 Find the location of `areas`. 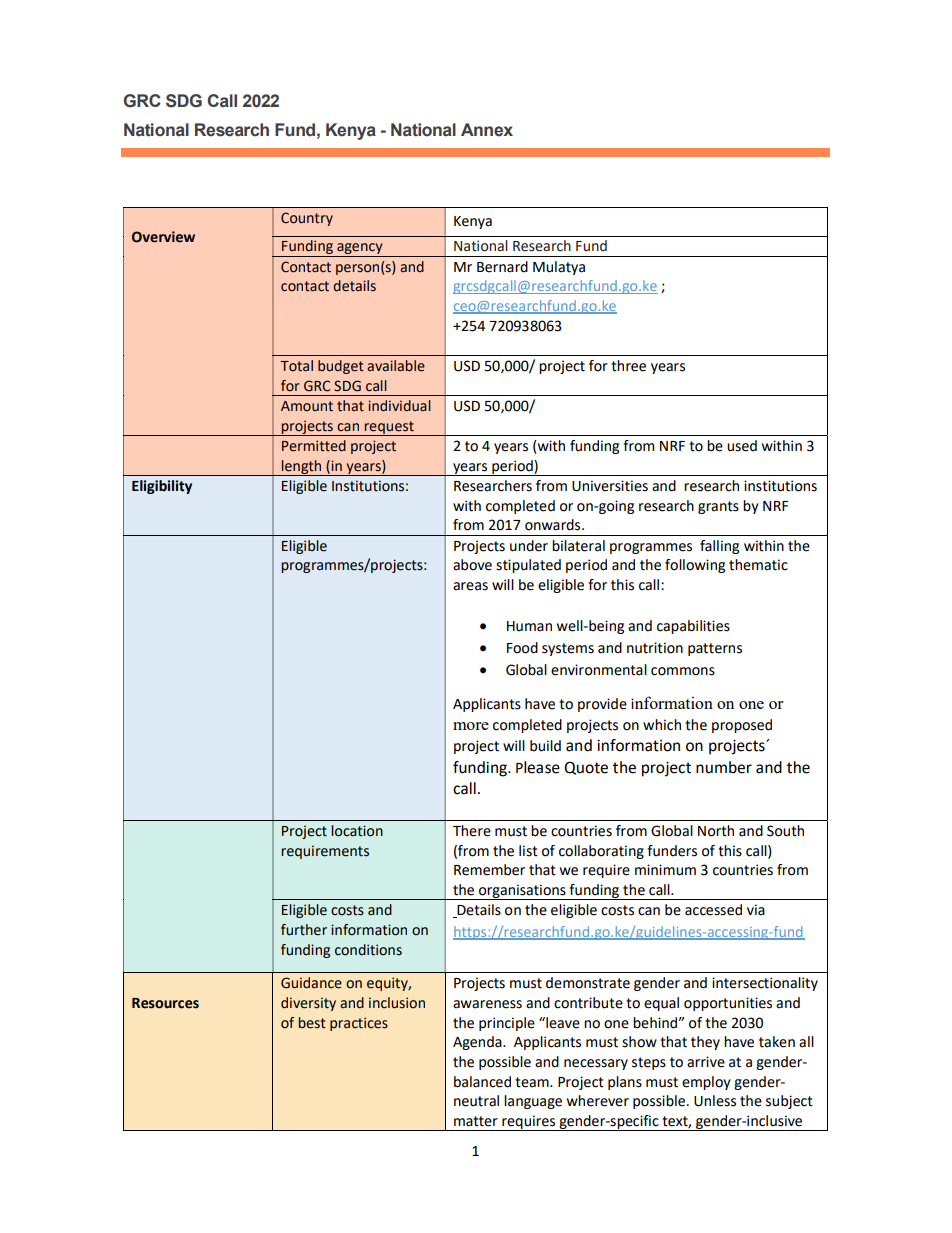

areas is located at coordinates (470, 586).
